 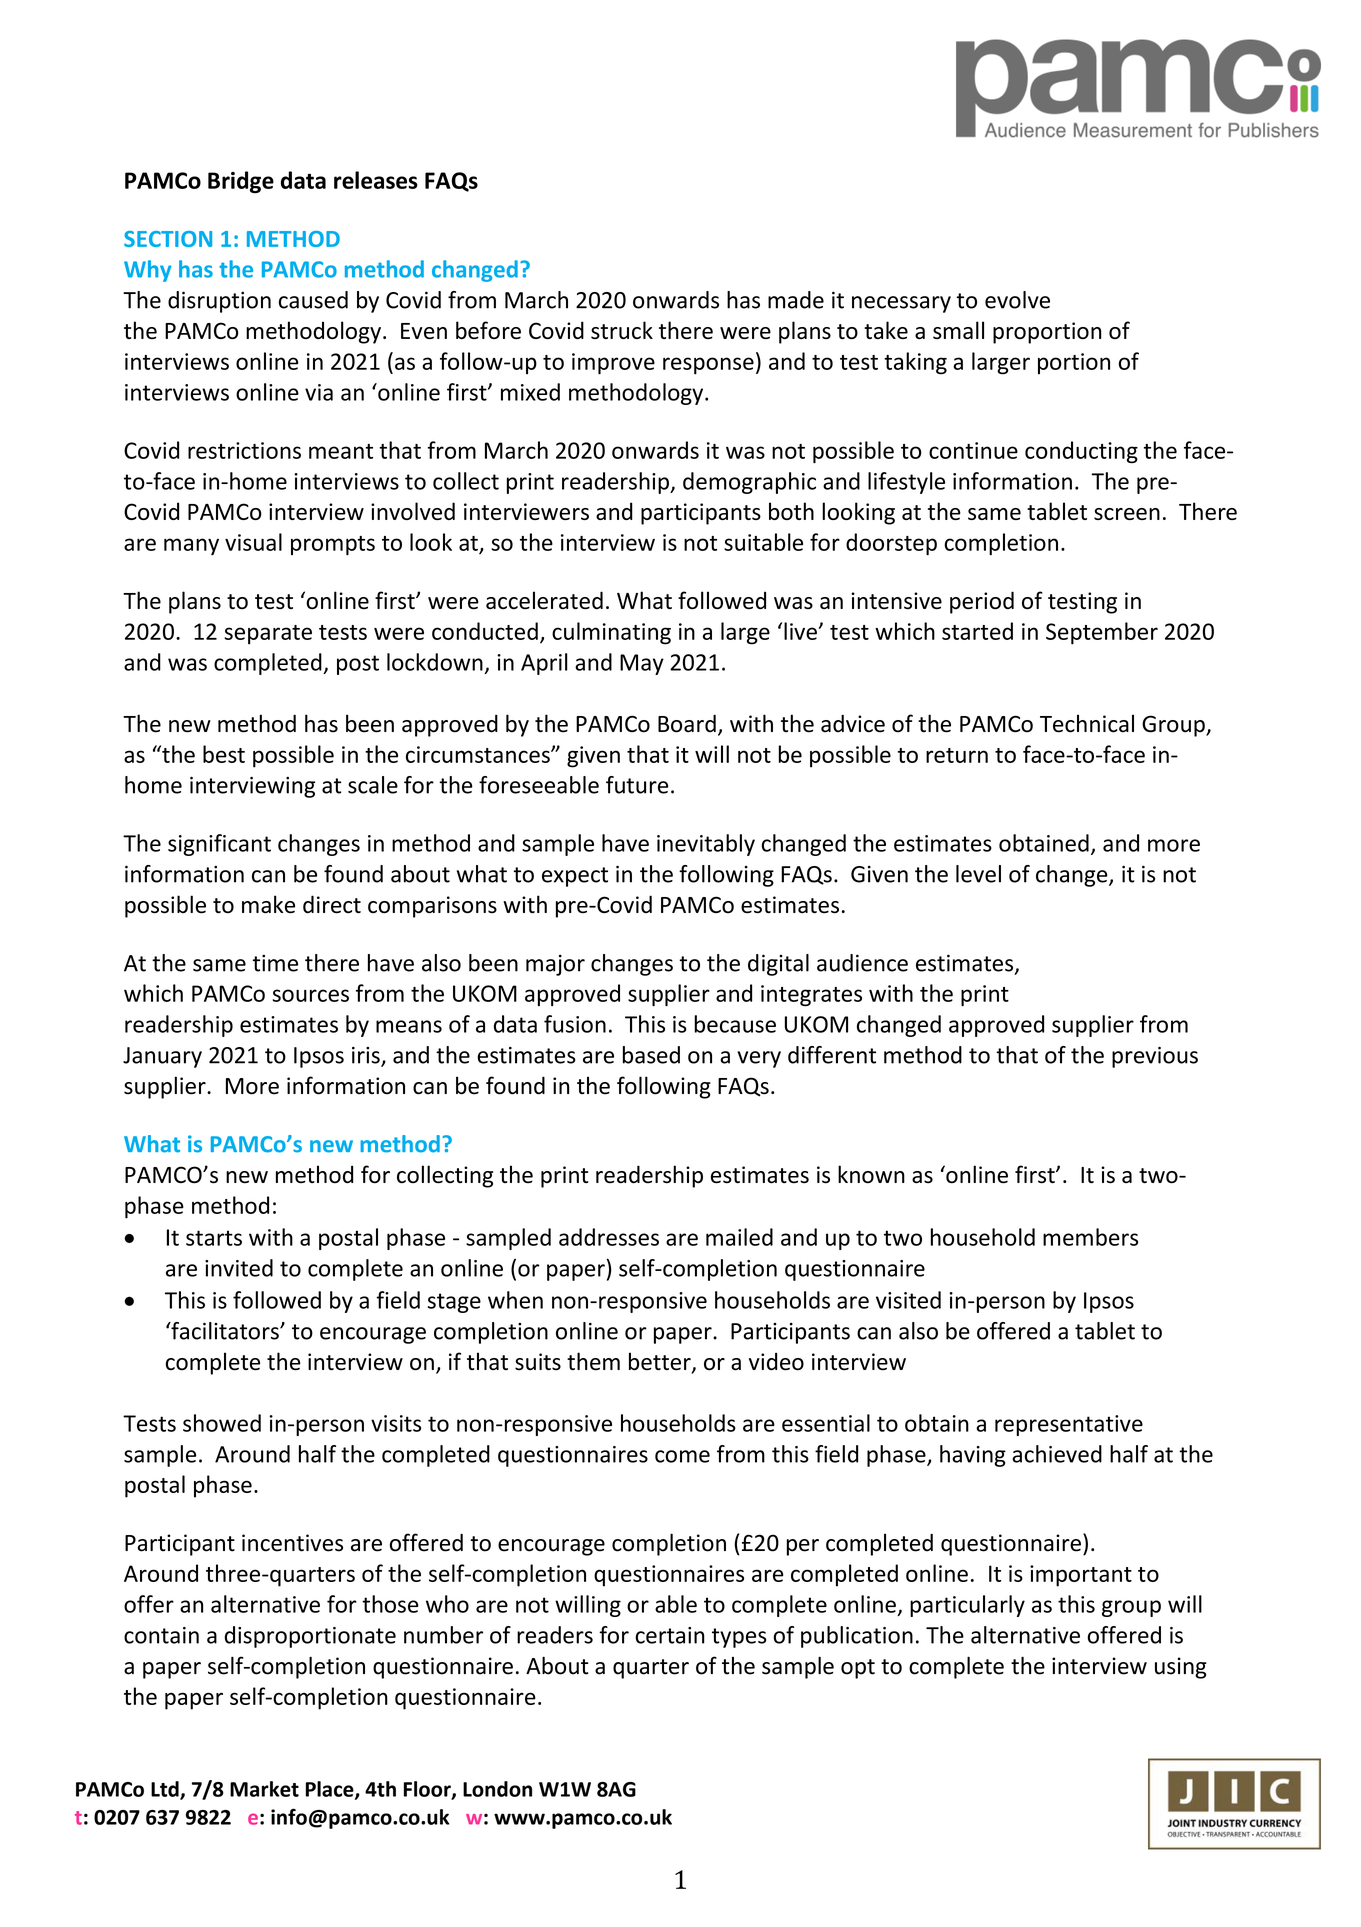 I want to click on time, so click(x=275, y=963).
